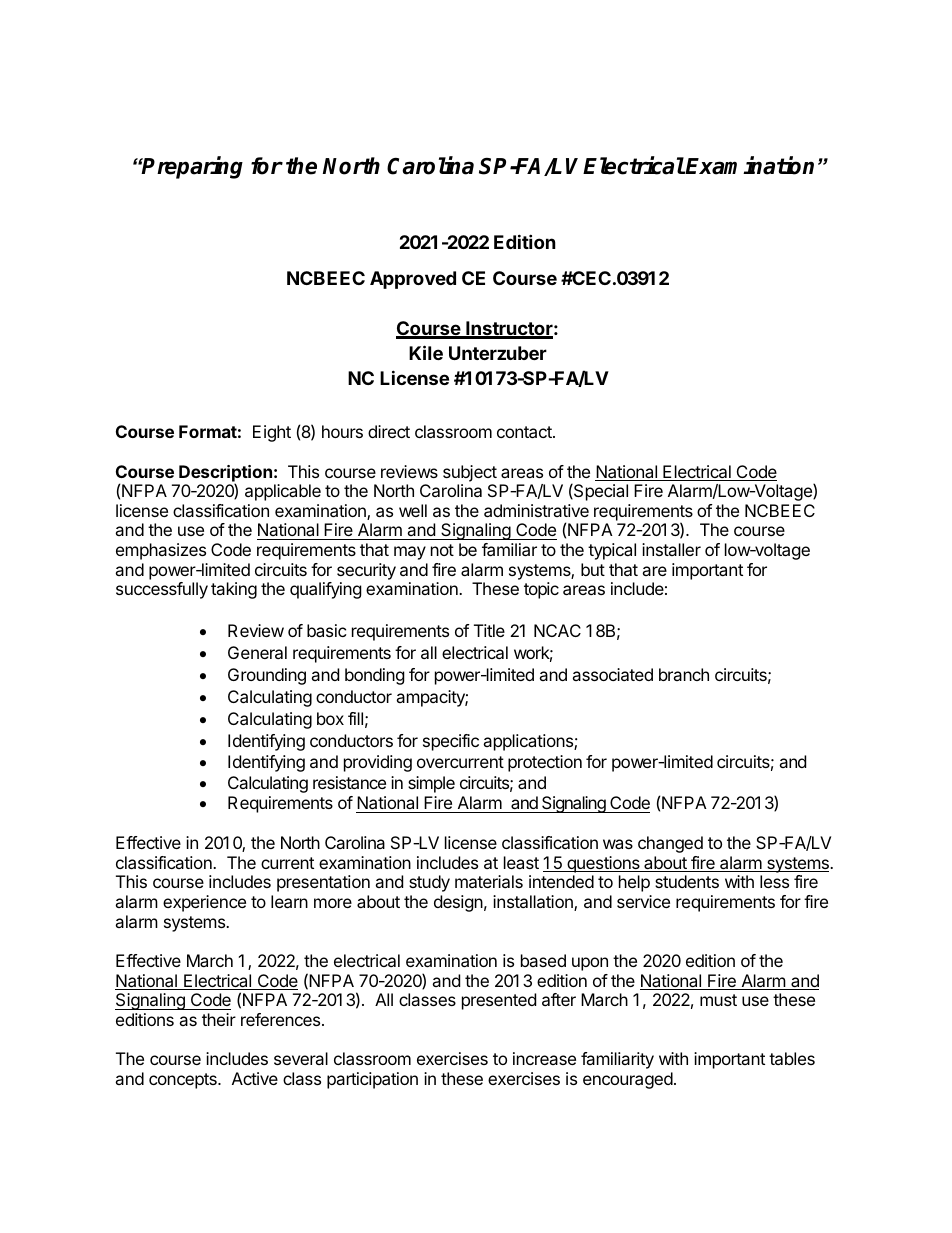 The image size is (952, 1233). What do you see at coordinates (349, 782) in the screenshot?
I see `resistance` at bounding box center [349, 782].
